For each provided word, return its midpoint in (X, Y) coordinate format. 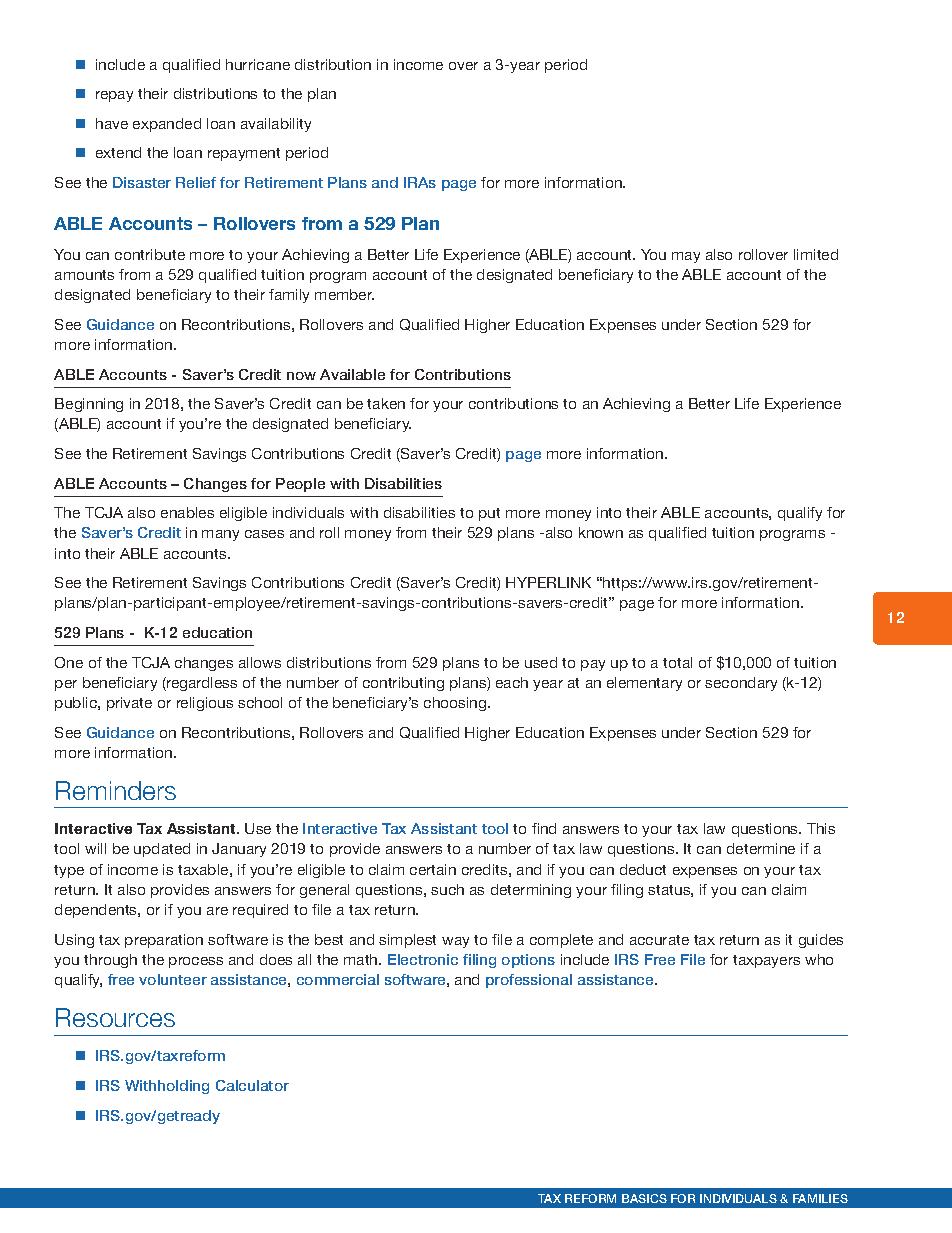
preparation (164, 941)
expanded (167, 125)
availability (276, 125)
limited (816, 254)
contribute (150, 254)
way (455, 942)
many (220, 535)
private (129, 704)
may (686, 257)
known (601, 532)
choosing (456, 704)
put (489, 514)
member (344, 294)
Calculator (252, 1085)
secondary (741, 684)
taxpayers (766, 961)
